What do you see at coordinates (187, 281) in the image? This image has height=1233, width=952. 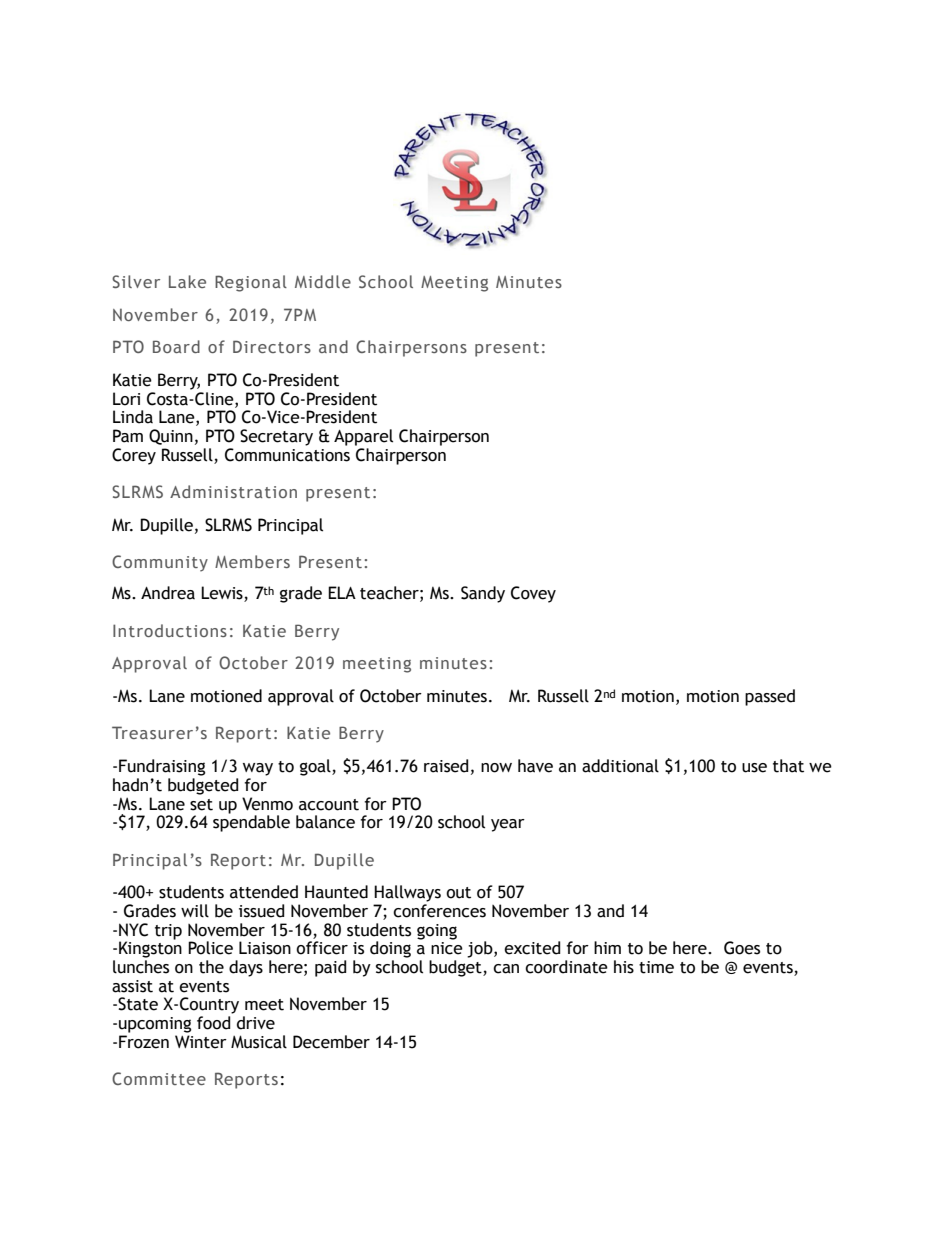 I see `Lake` at bounding box center [187, 281].
